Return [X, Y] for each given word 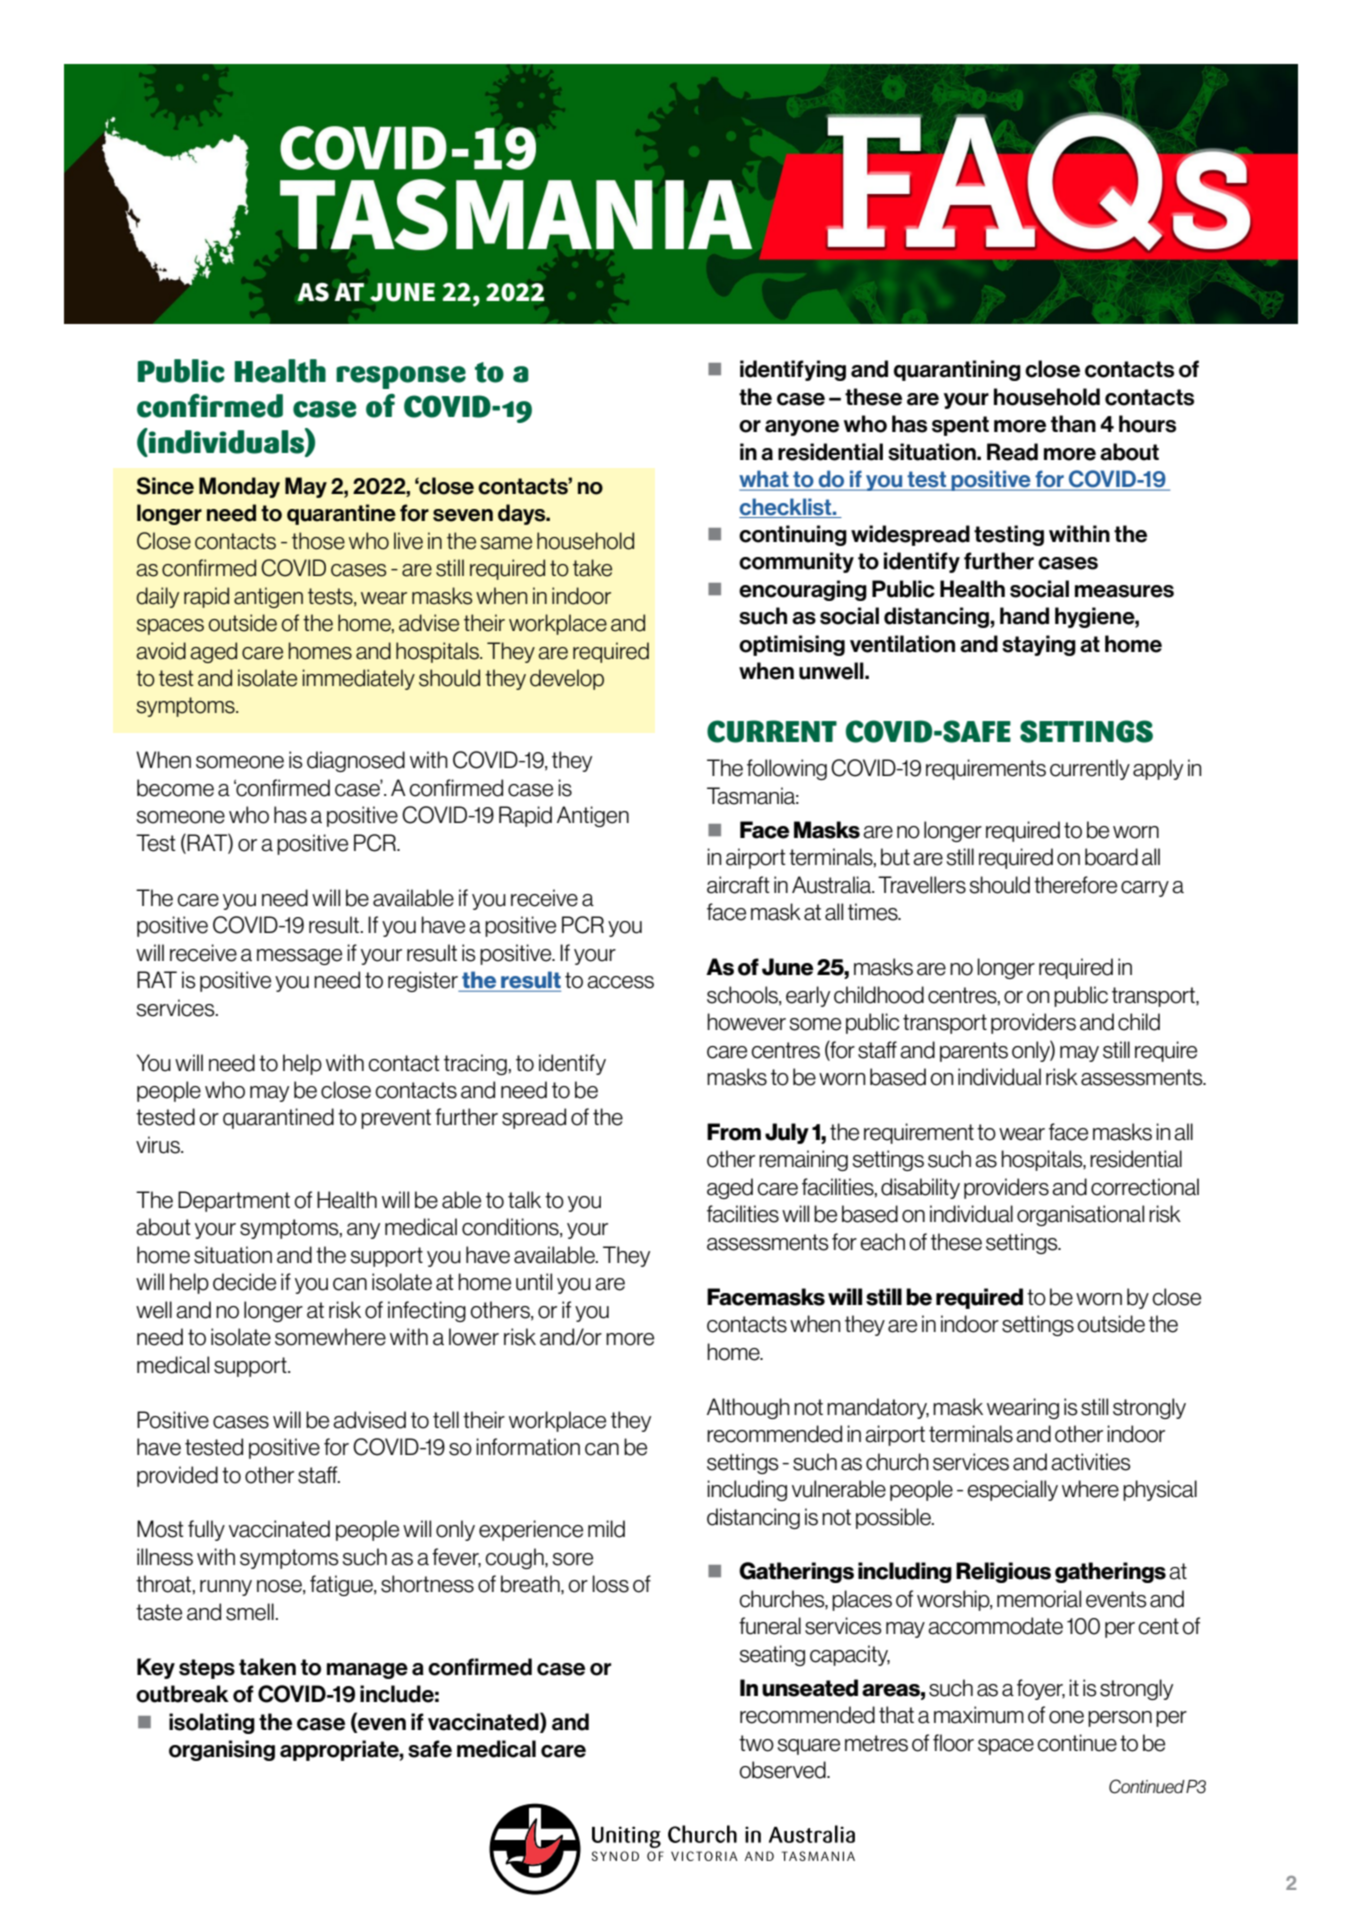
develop [567, 679]
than [1073, 424]
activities [1090, 1462]
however [746, 1022]
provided [177, 1476]
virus [159, 1145]
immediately [358, 679]
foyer [1041, 1689]
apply [1158, 769]
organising [222, 1750]
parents [974, 1052]
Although [748, 1408]
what [765, 480]
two [756, 1743]
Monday [239, 487]
